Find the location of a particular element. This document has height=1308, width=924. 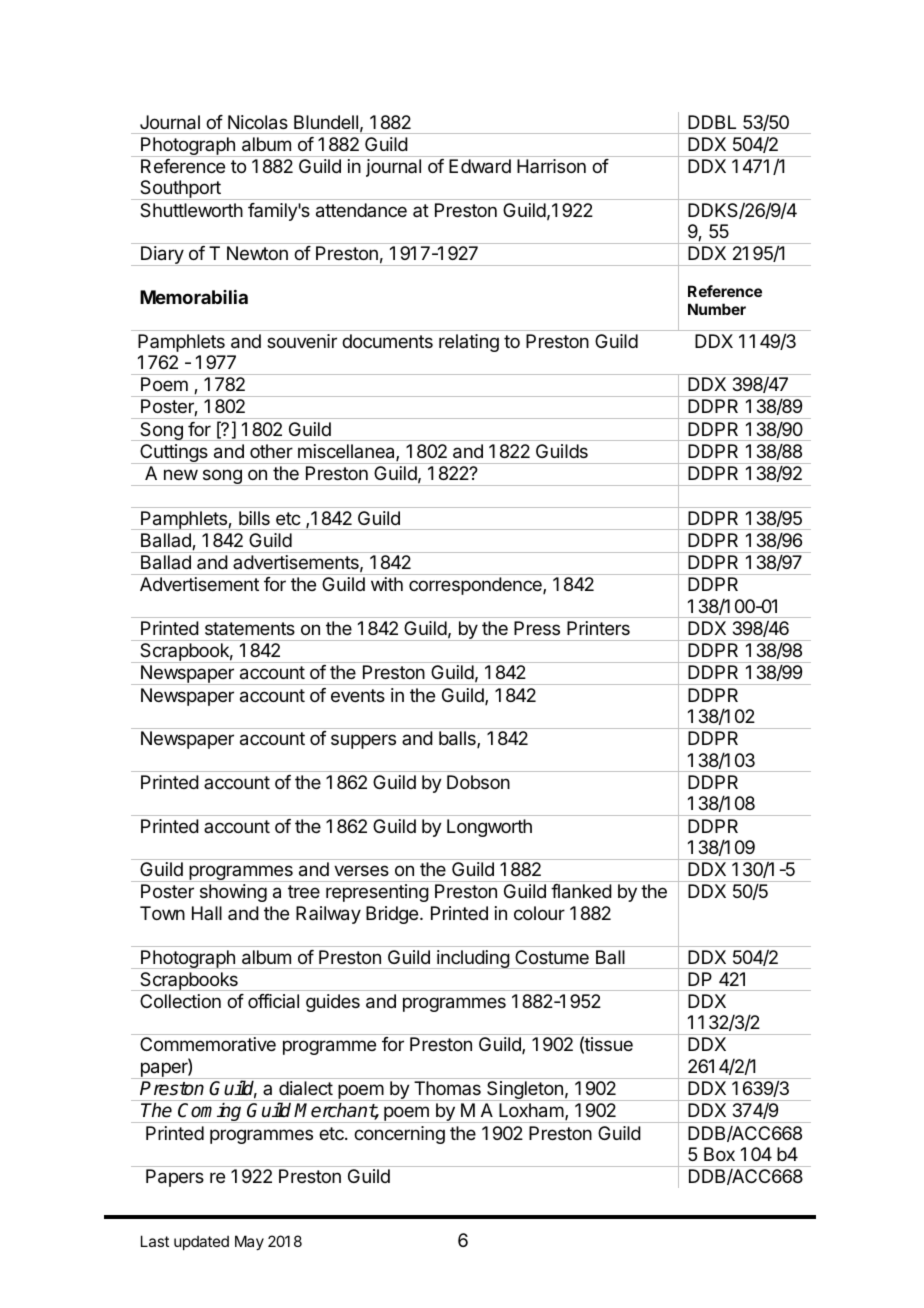

Printers is located at coordinates (598, 628).
